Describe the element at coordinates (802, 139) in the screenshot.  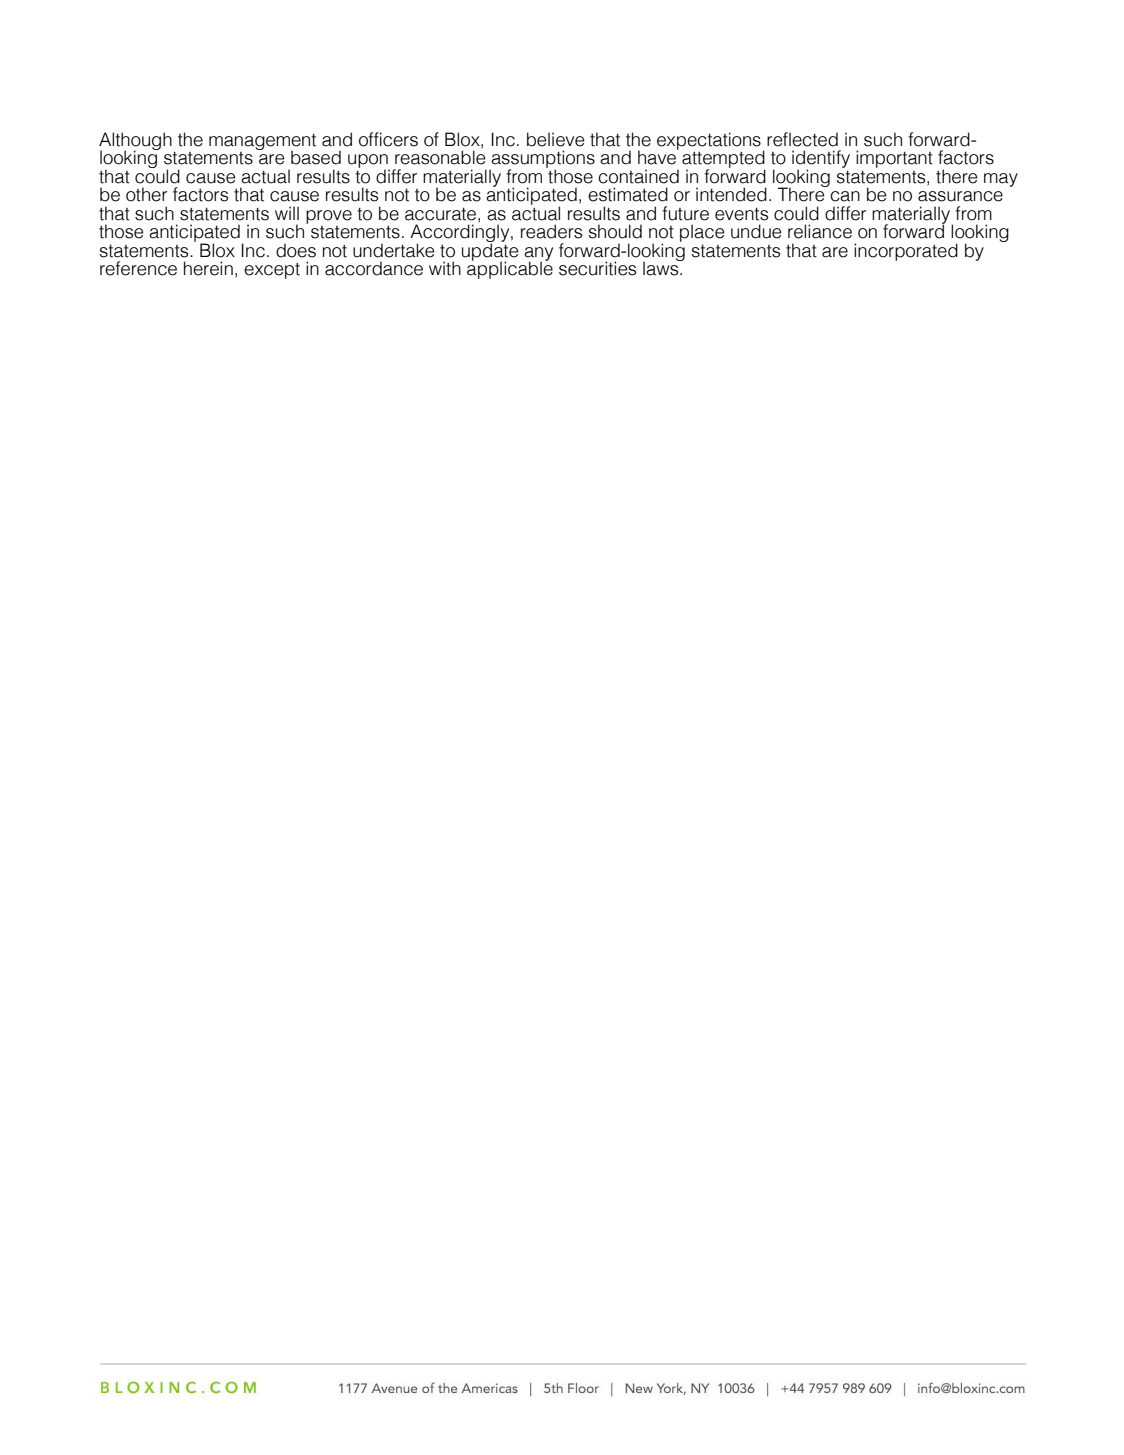
I see `reflected` at that location.
